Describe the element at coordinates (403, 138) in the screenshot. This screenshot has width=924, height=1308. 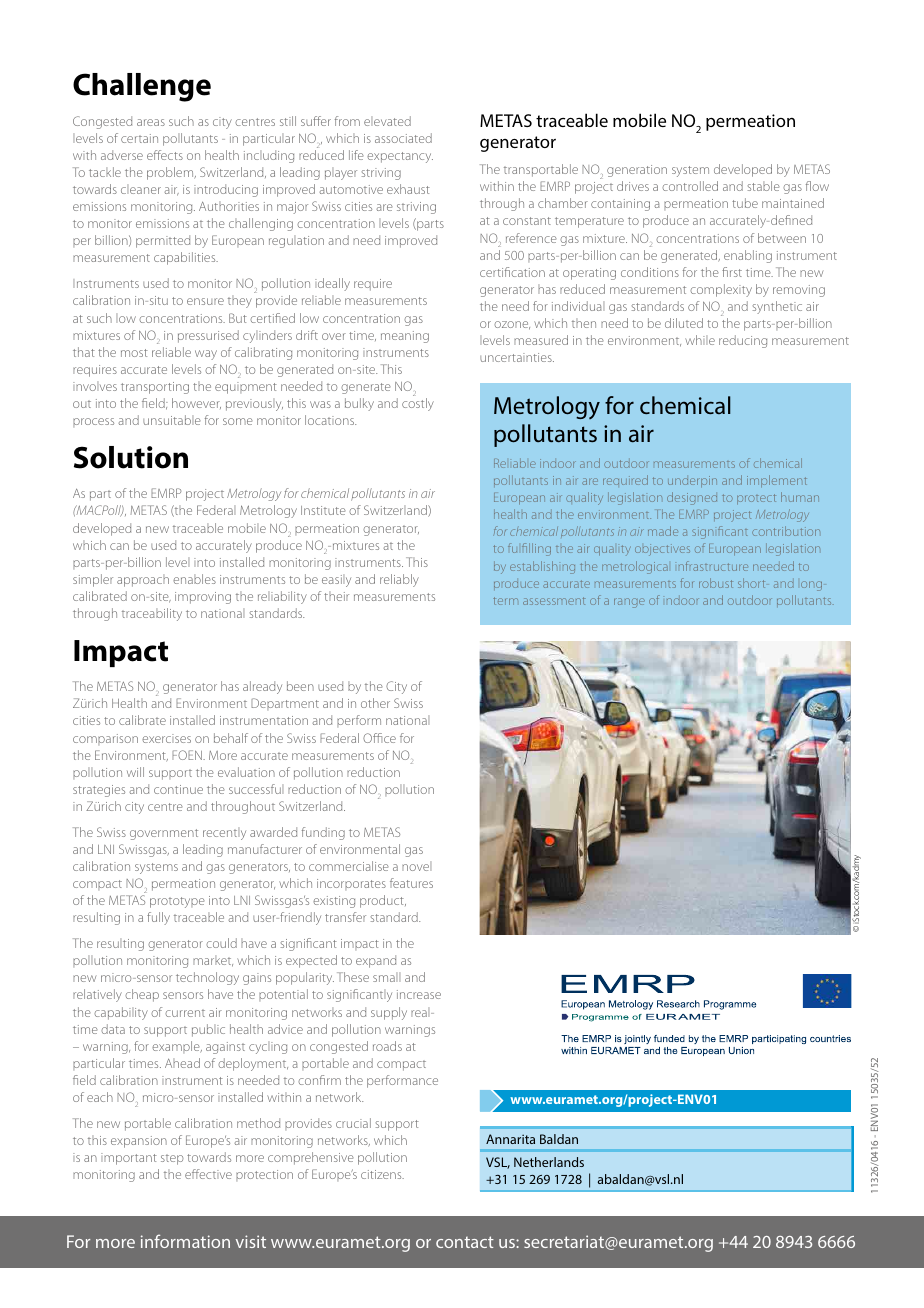
I see `associated` at that location.
